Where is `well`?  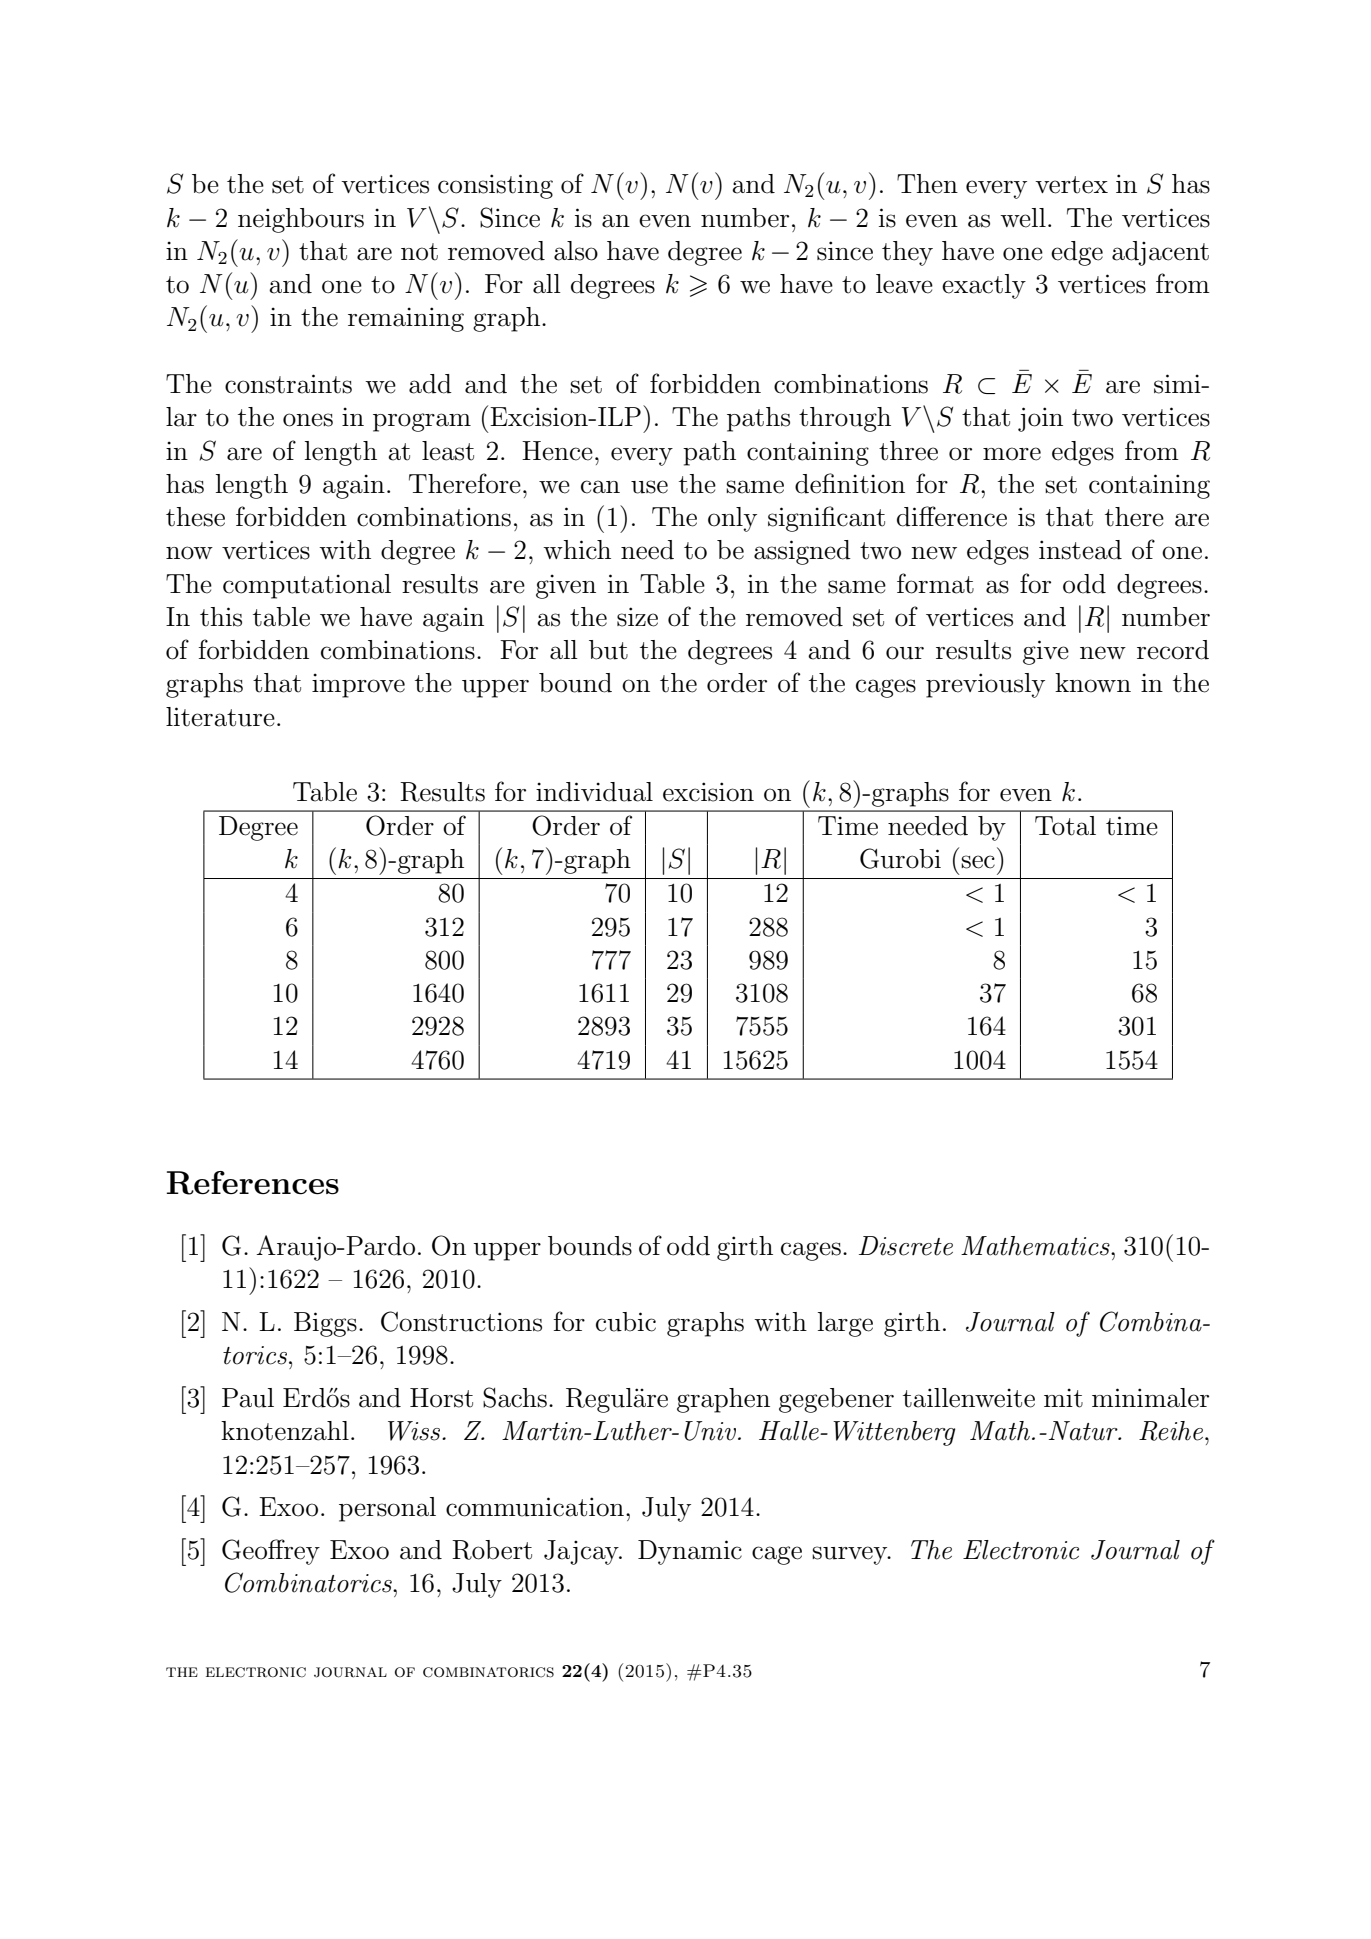 well is located at coordinates (1023, 218).
